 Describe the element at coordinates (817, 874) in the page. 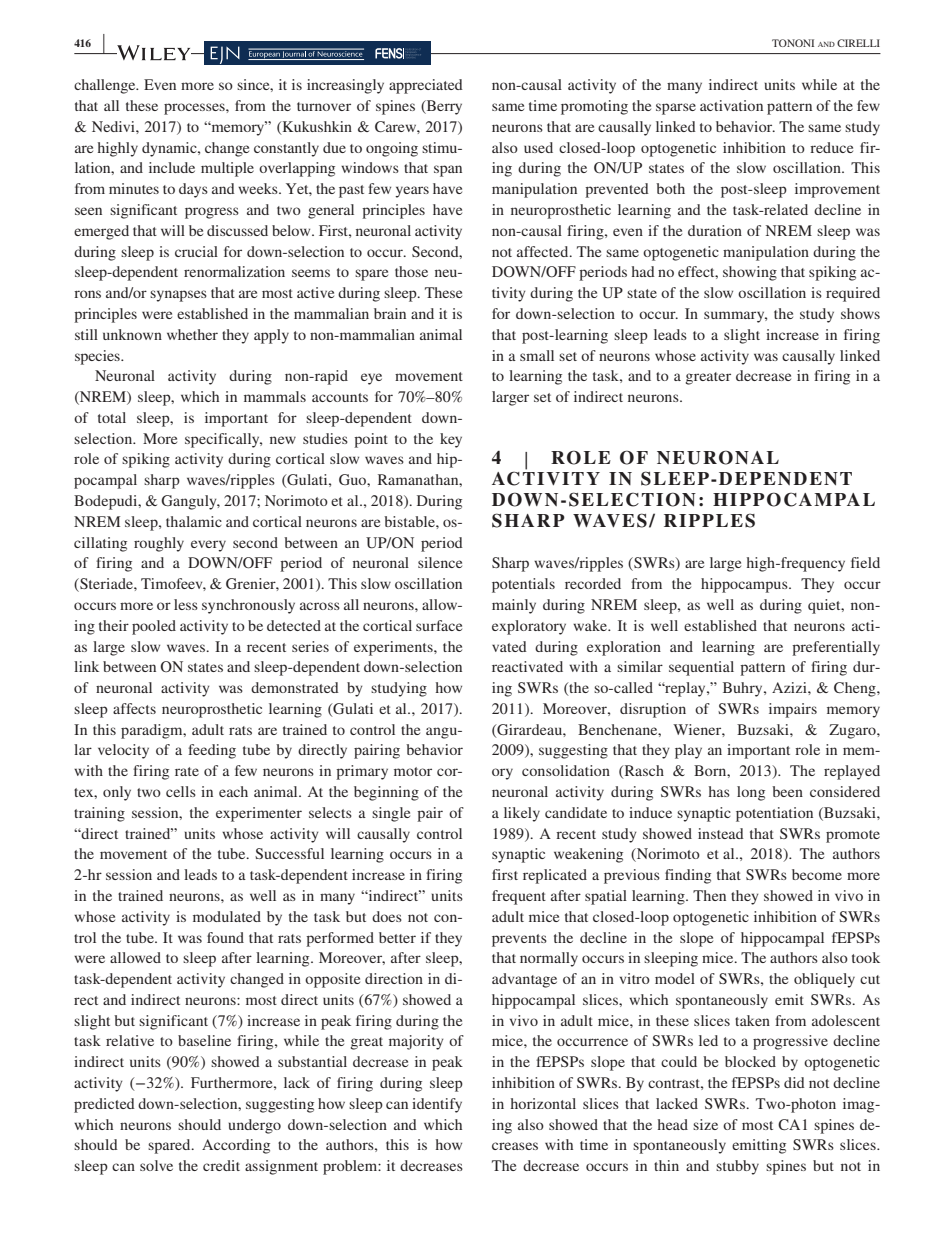

I see `become` at that location.
